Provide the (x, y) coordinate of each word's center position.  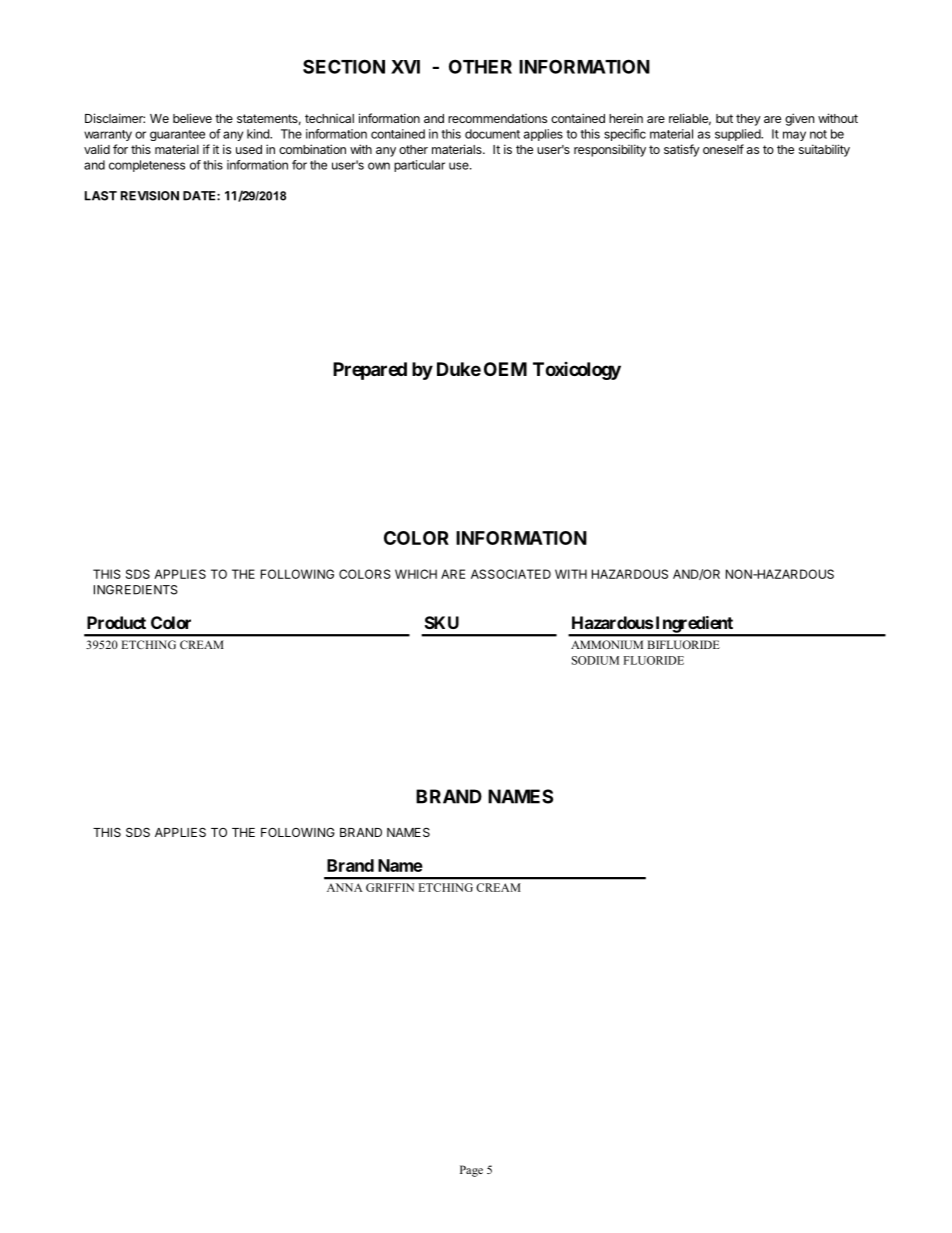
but (724, 118)
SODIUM (595, 660)
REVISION (150, 196)
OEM (505, 369)
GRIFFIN (390, 887)
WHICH (416, 574)
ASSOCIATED (511, 574)
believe (192, 118)
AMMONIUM (607, 644)
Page (471, 1171)
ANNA (345, 887)
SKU (442, 622)
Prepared (370, 371)
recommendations (497, 118)
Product (116, 622)
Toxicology (577, 371)
